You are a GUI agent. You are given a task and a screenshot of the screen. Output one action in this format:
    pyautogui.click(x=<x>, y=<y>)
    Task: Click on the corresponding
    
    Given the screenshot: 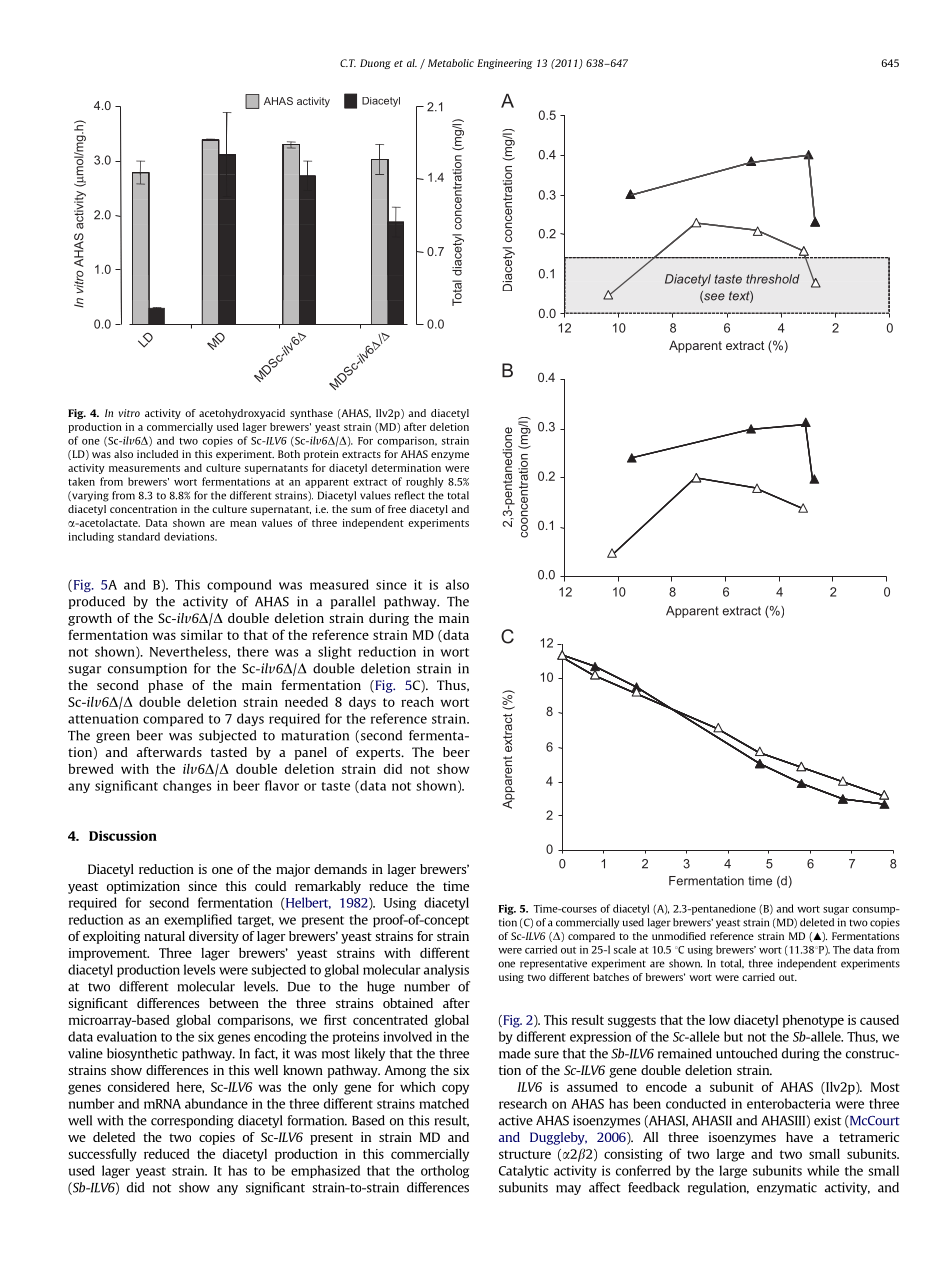 What is the action you would take?
    pyautogui.click(x=192, y=1121)
